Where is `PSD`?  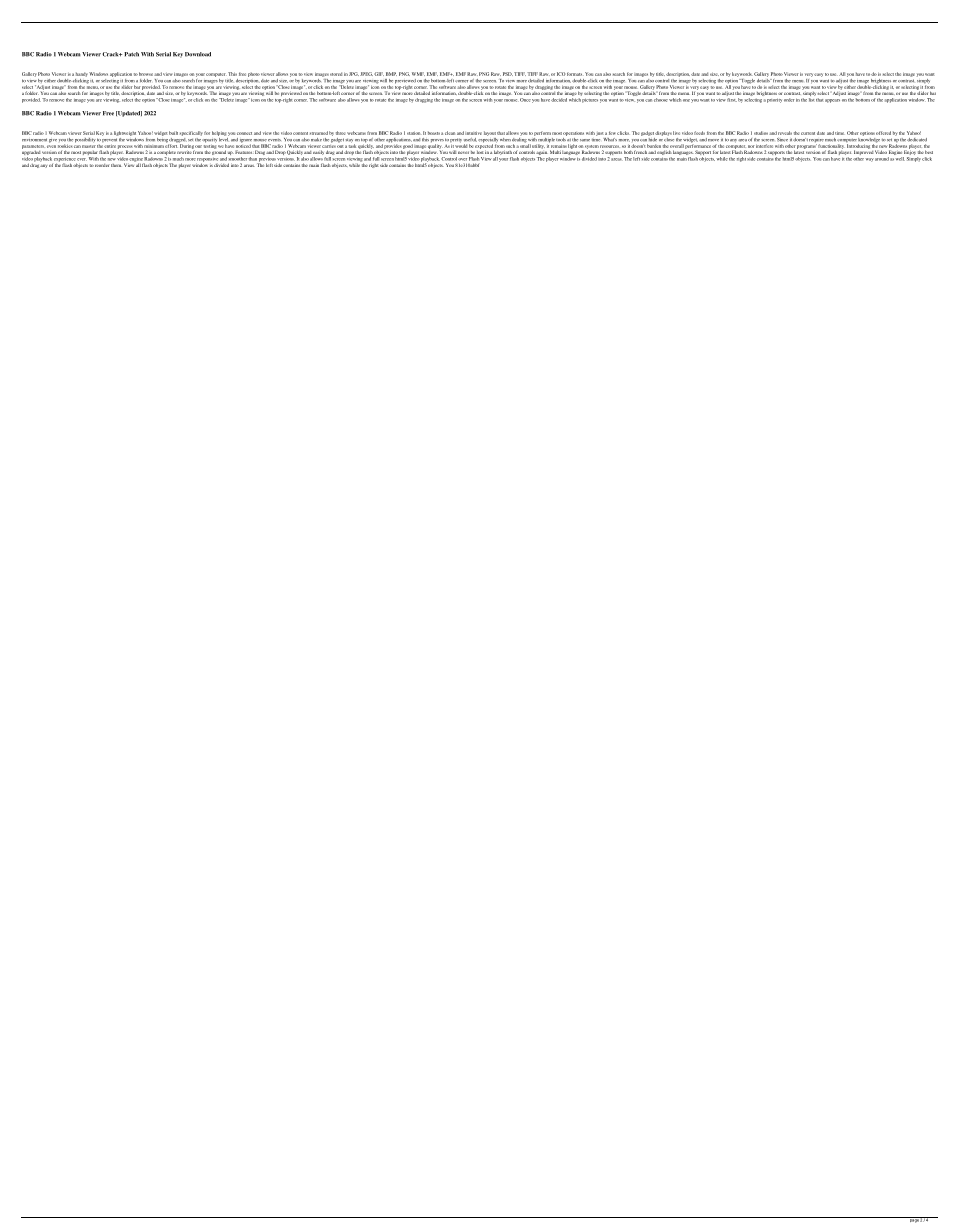 PSD is located at coordinates (508, 74).
